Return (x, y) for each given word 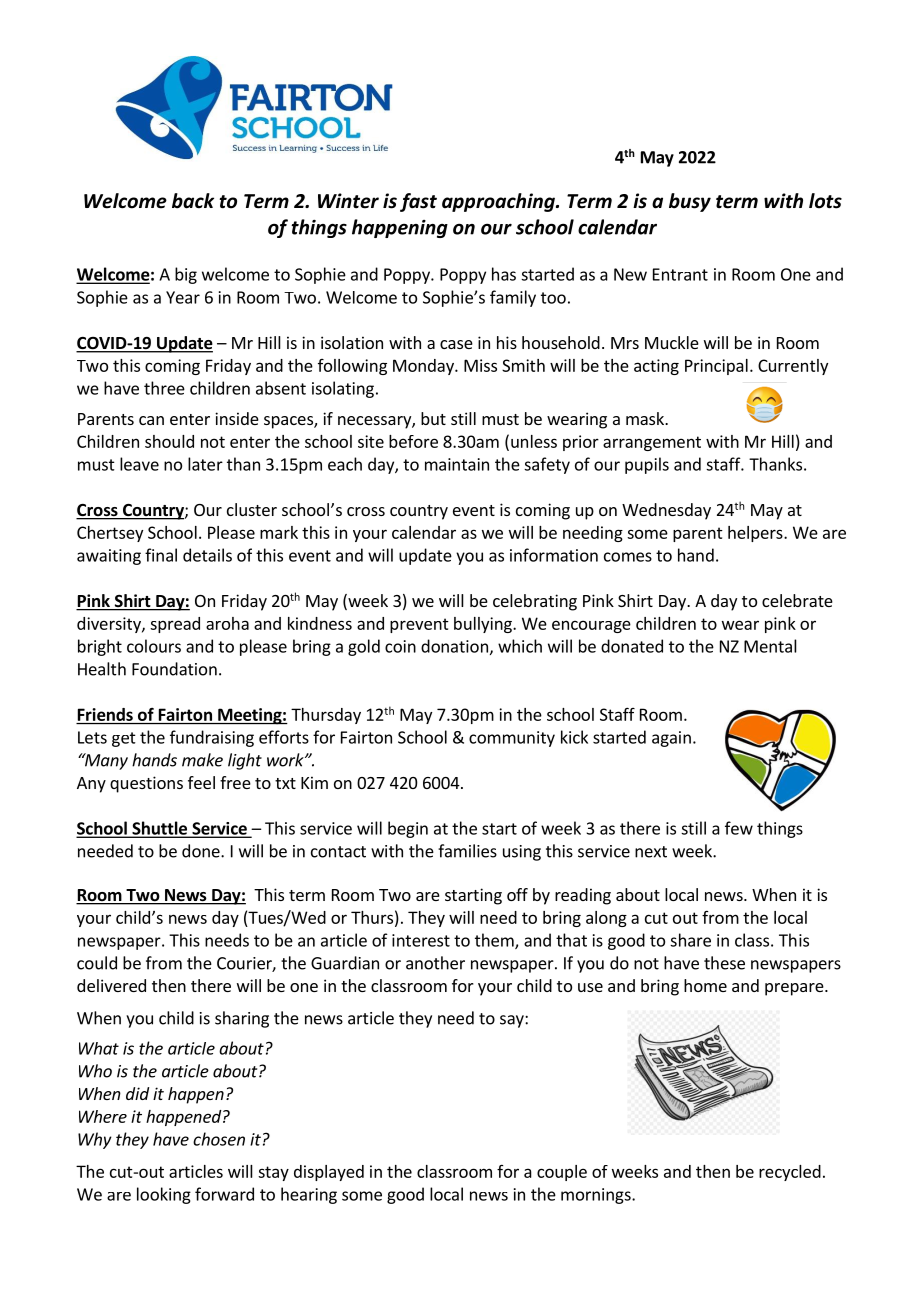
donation (454, 646)
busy (690, 202)
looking (164, 1195)
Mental (770, 646)
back (193, 201)
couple (562, 1173)
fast (418, 202)
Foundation (174, 669)
